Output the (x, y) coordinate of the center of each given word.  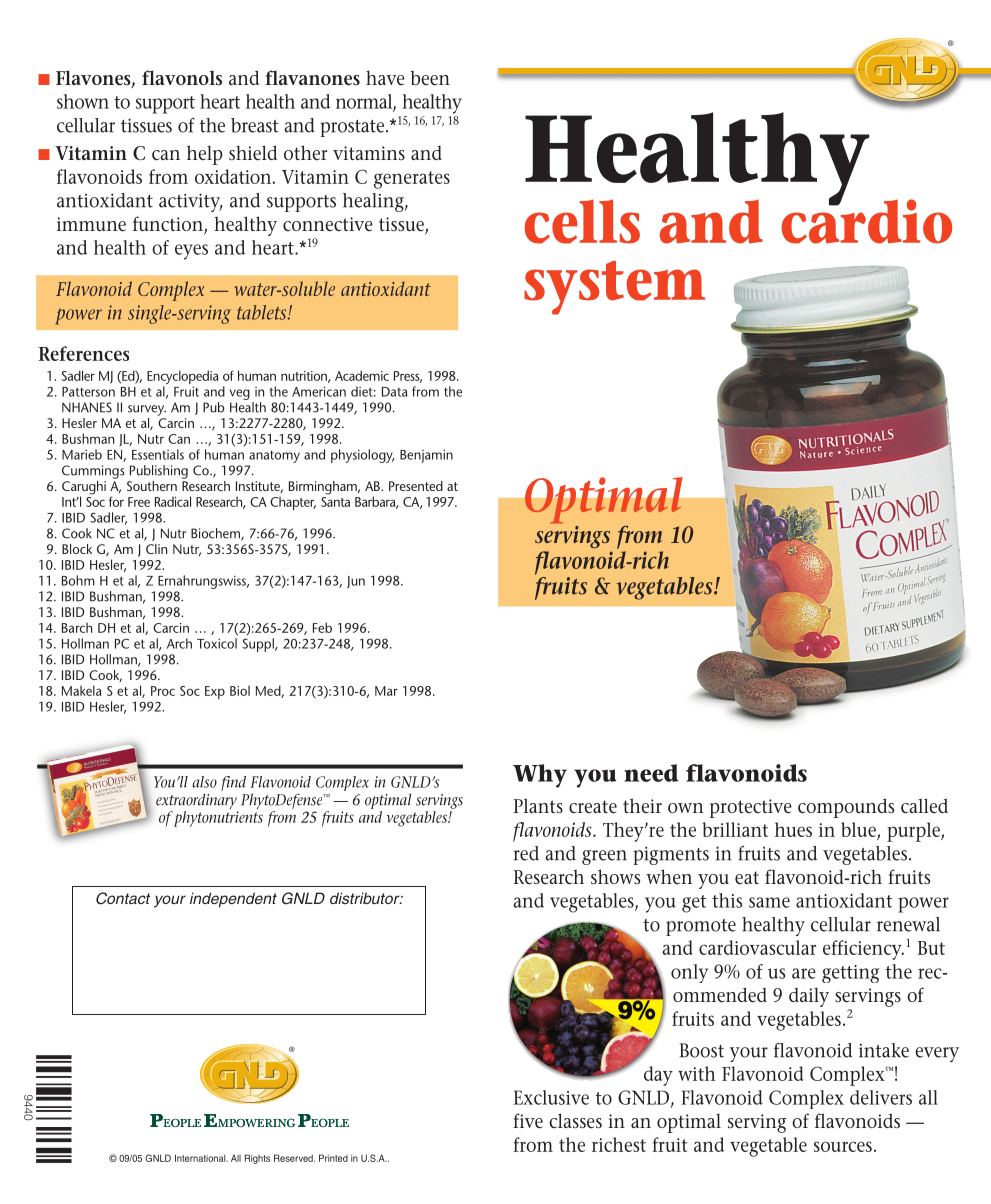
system (614, 288)
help (205, 155)
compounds (846, 808)
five (528, 1121)
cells (582, 221)
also (204, 782)
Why (540, 776)
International (201, 1158)
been (430, 78)
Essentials (158, 454)
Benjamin (426, 456)
